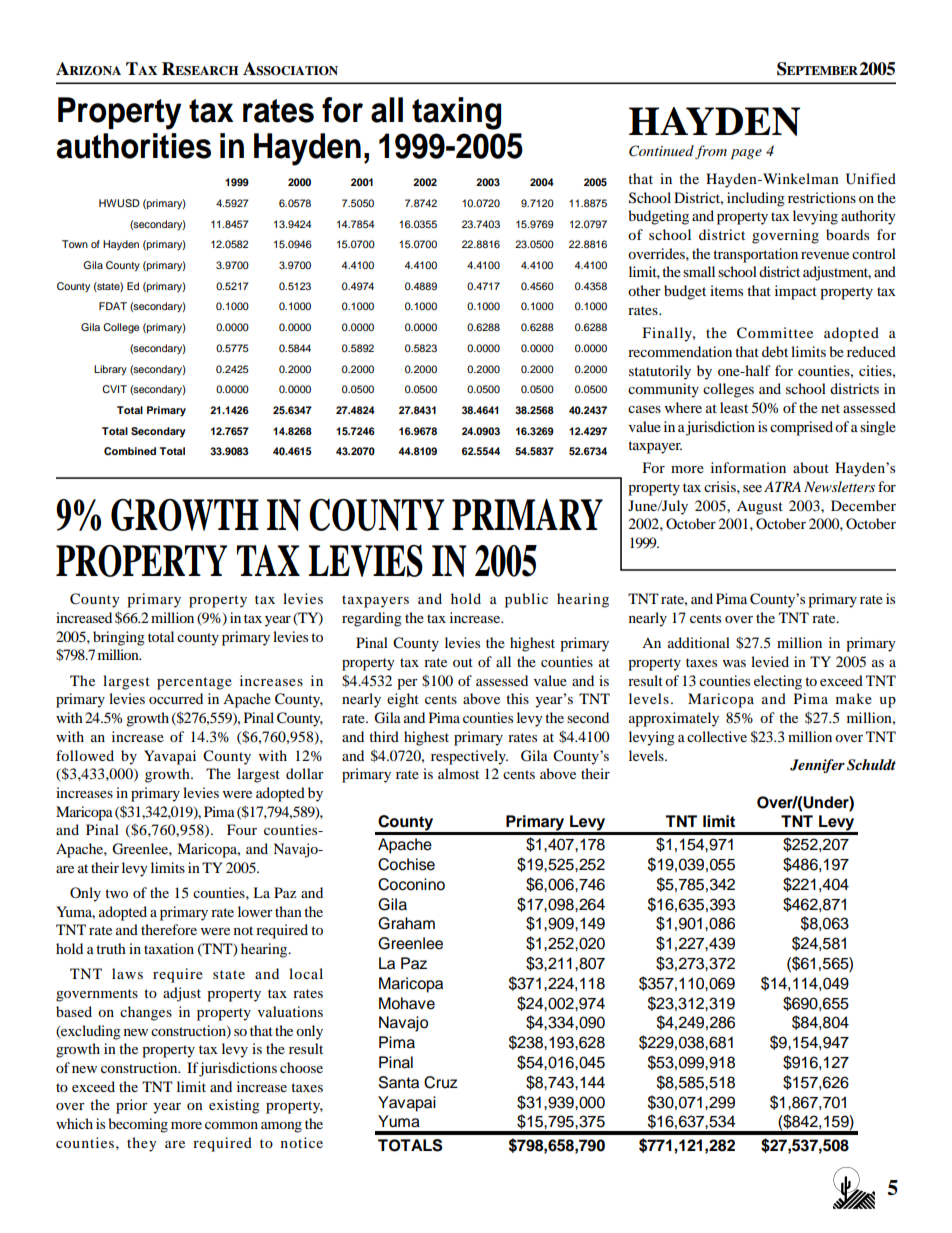  Describe the element at coordinates (134, 146) in the document. I see `authorities` at that location.
